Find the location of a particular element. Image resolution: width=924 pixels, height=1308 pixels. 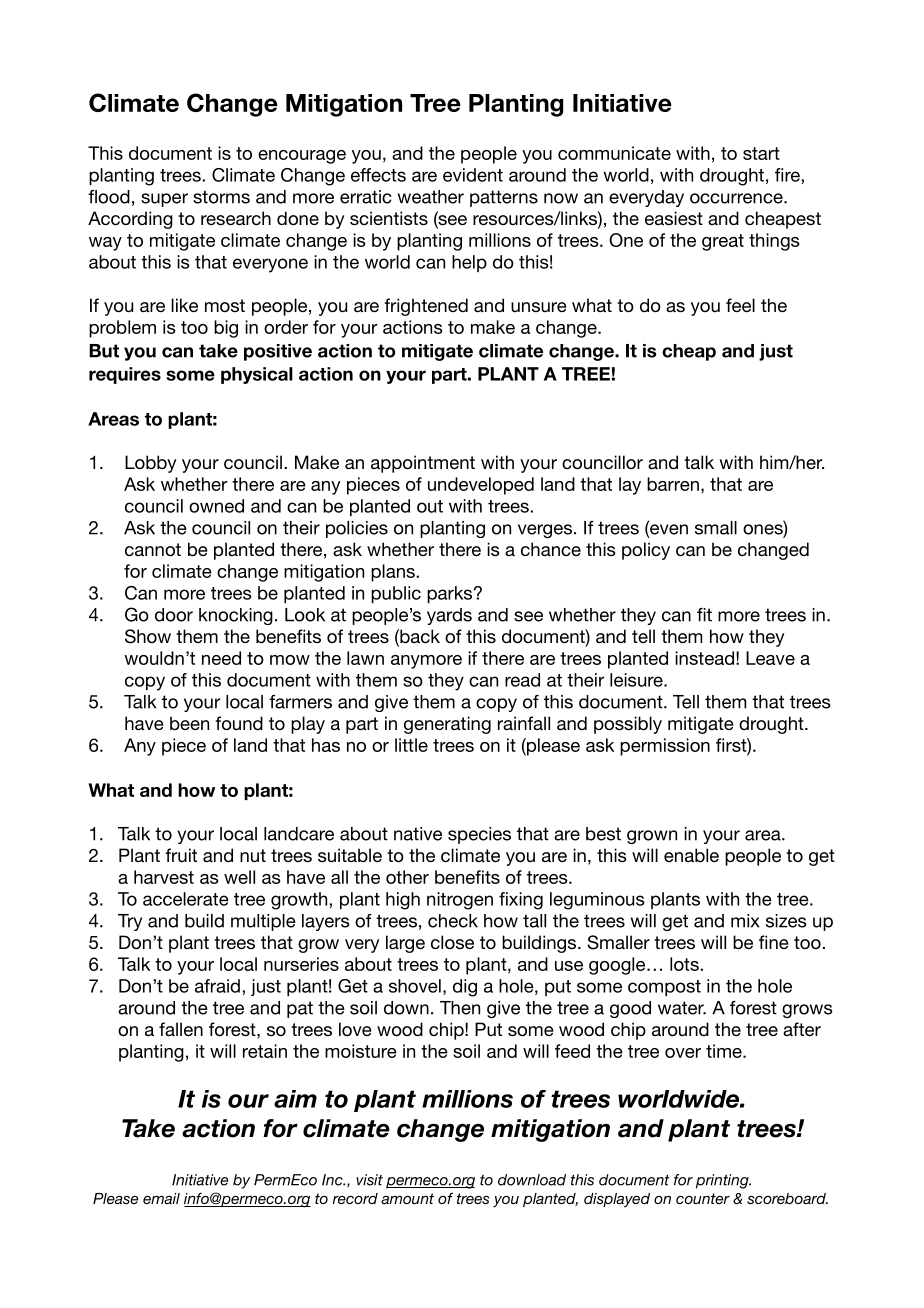

amount is located at coordinates (407, 1198).
